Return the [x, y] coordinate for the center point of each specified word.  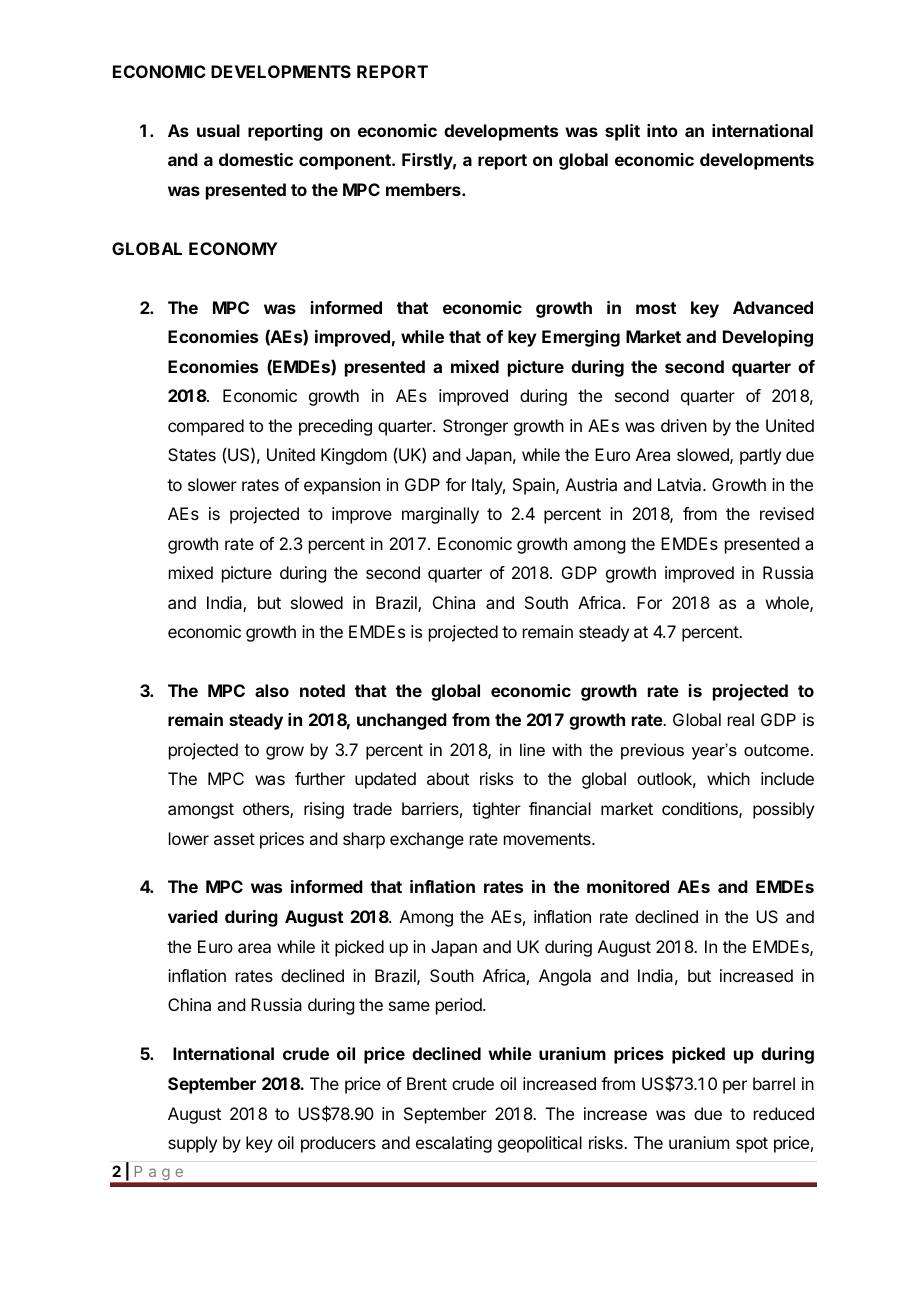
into [662, 130]
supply [192, 1144]
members [424, 189]
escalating [454, 1144]
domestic [256, 159]
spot [752, 1145]
